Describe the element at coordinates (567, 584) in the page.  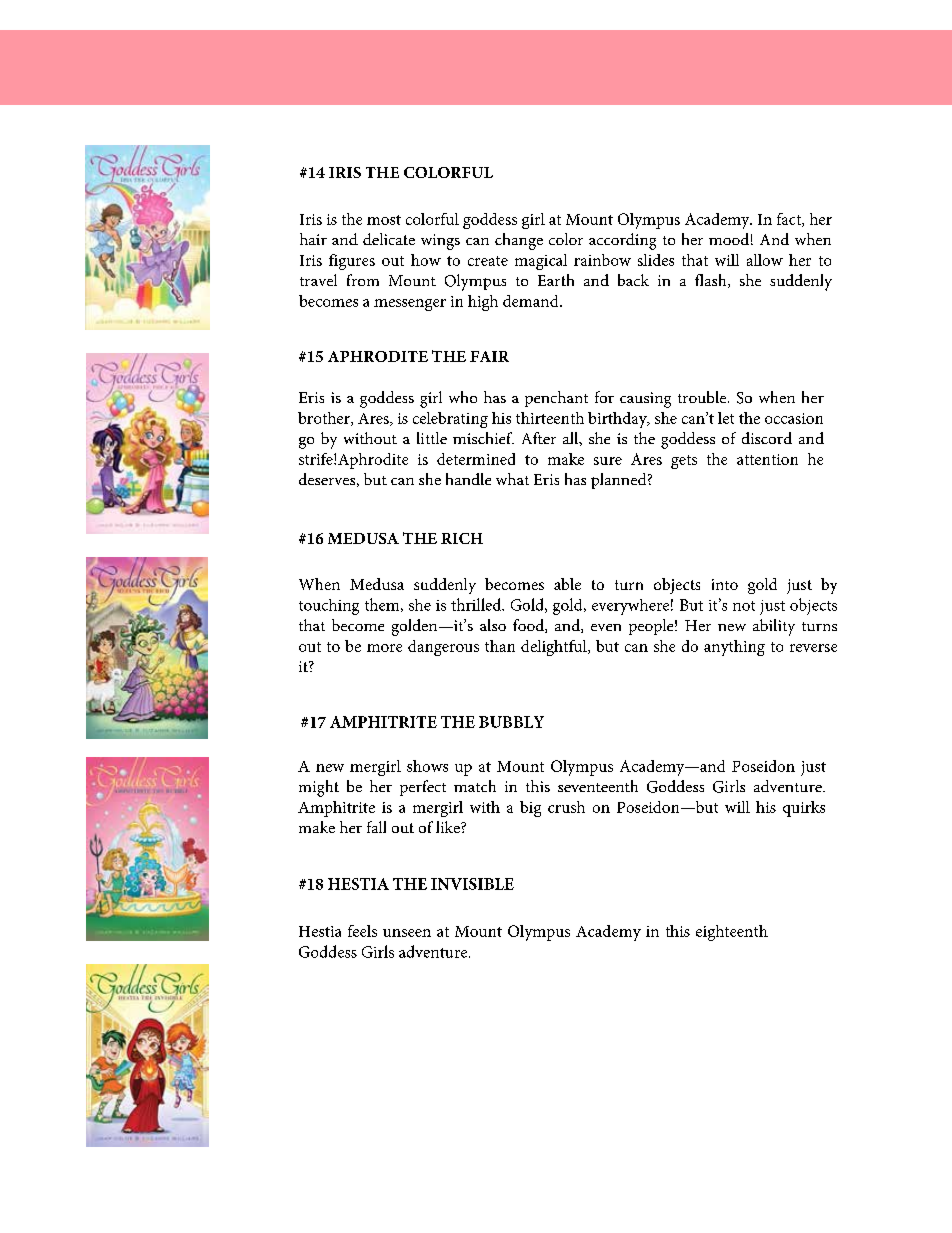
I see `able` at that location.
